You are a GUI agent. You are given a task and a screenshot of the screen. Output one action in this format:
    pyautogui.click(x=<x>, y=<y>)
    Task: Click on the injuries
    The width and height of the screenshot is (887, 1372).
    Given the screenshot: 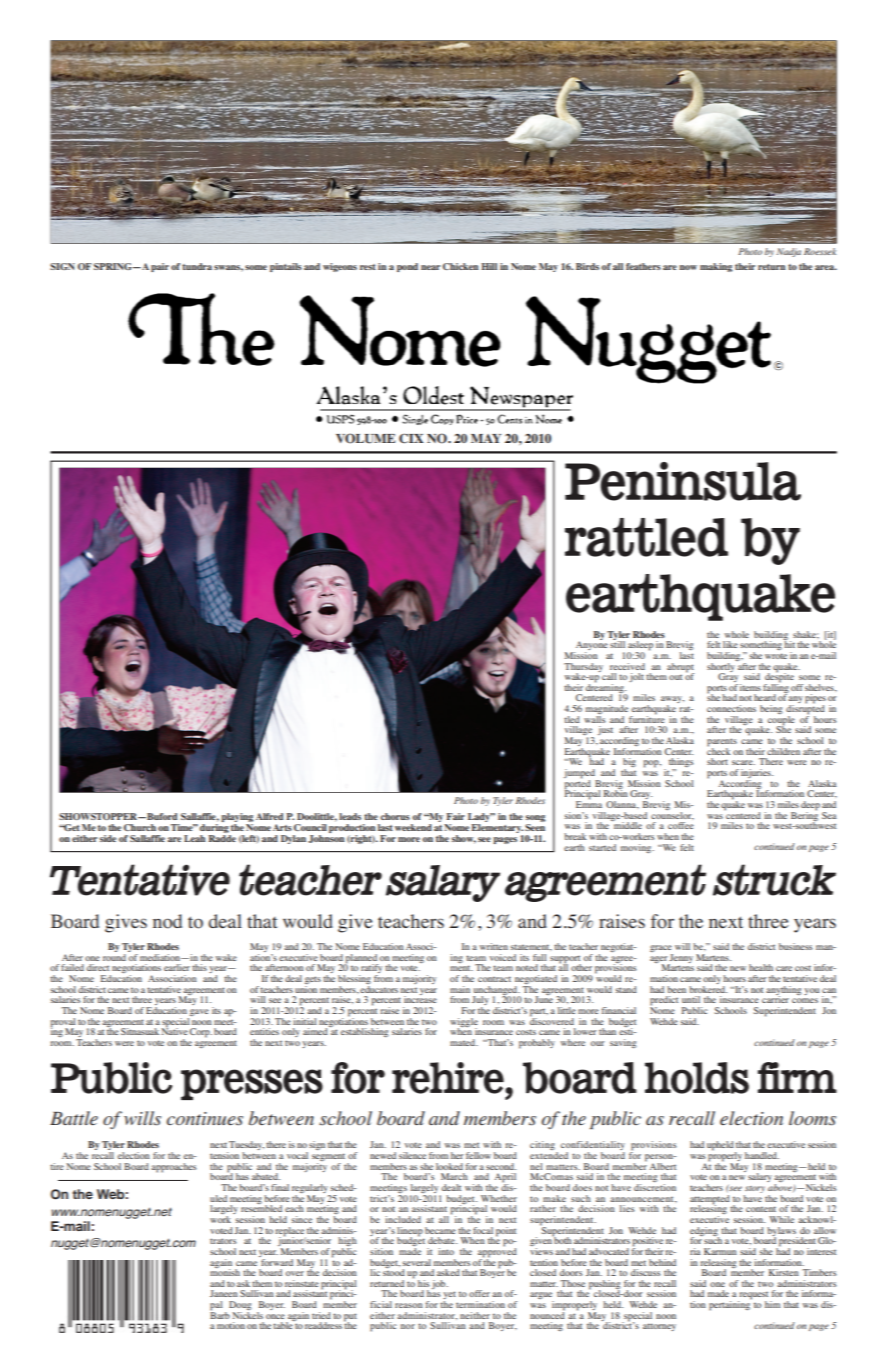 What is the action you would take?
    pyautogui.click(x=757, y=775)
